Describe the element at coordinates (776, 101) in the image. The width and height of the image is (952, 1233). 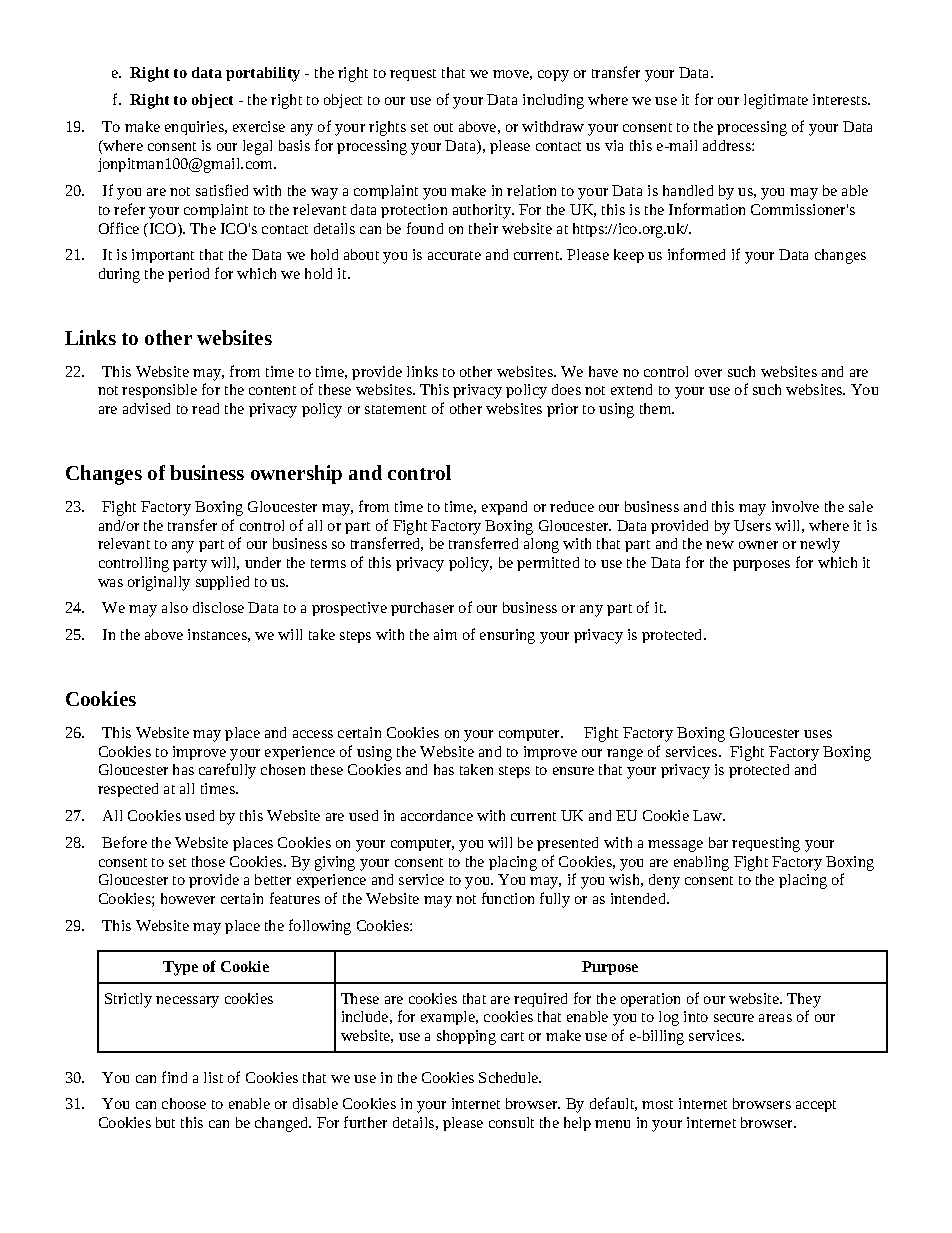
I see `legitimate` at that location.
